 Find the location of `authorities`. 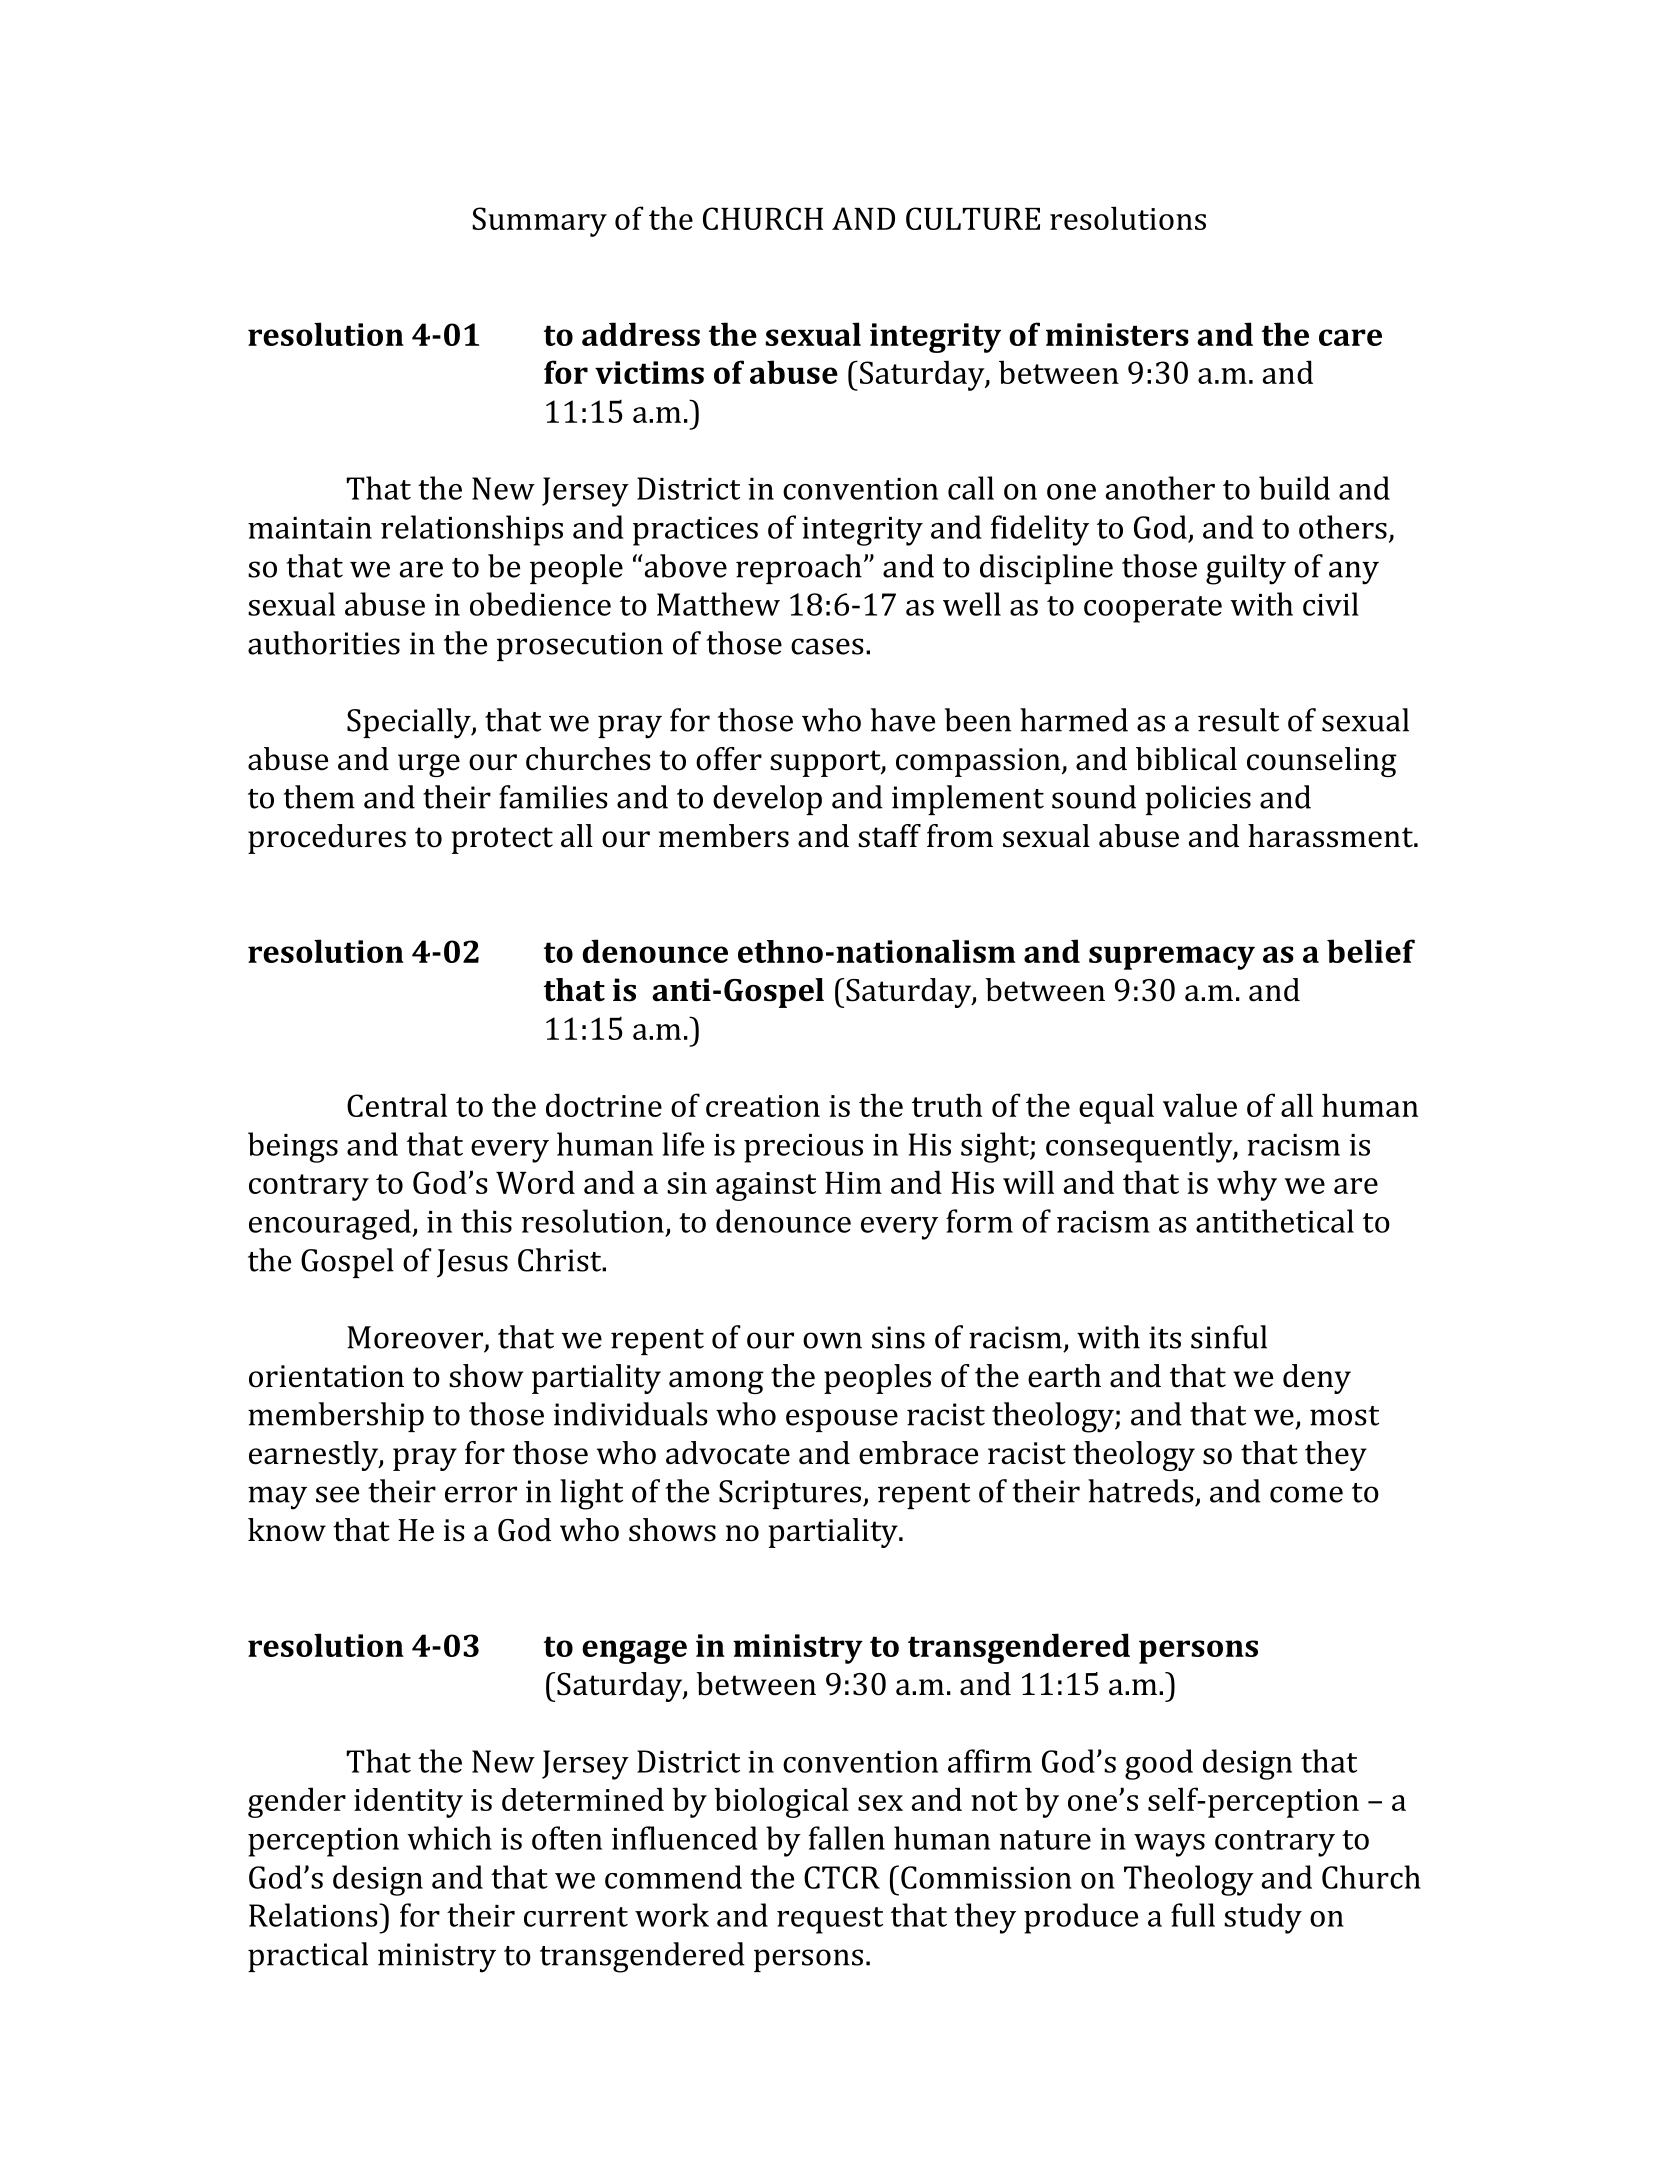

authorities is located at coordinates (324, 643).
